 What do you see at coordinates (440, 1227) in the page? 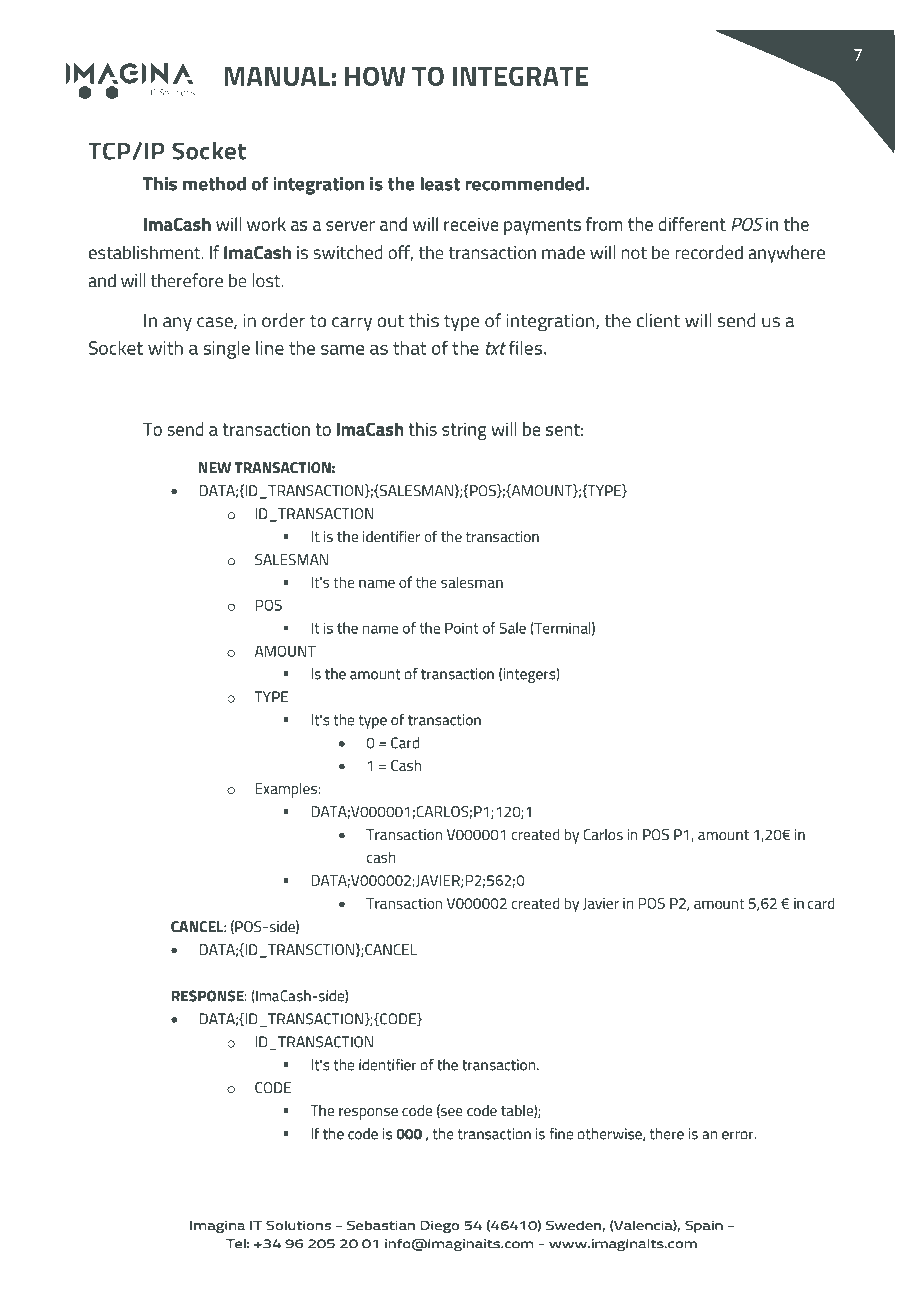
I see `Diego` at bounding box center [440, 1227].
